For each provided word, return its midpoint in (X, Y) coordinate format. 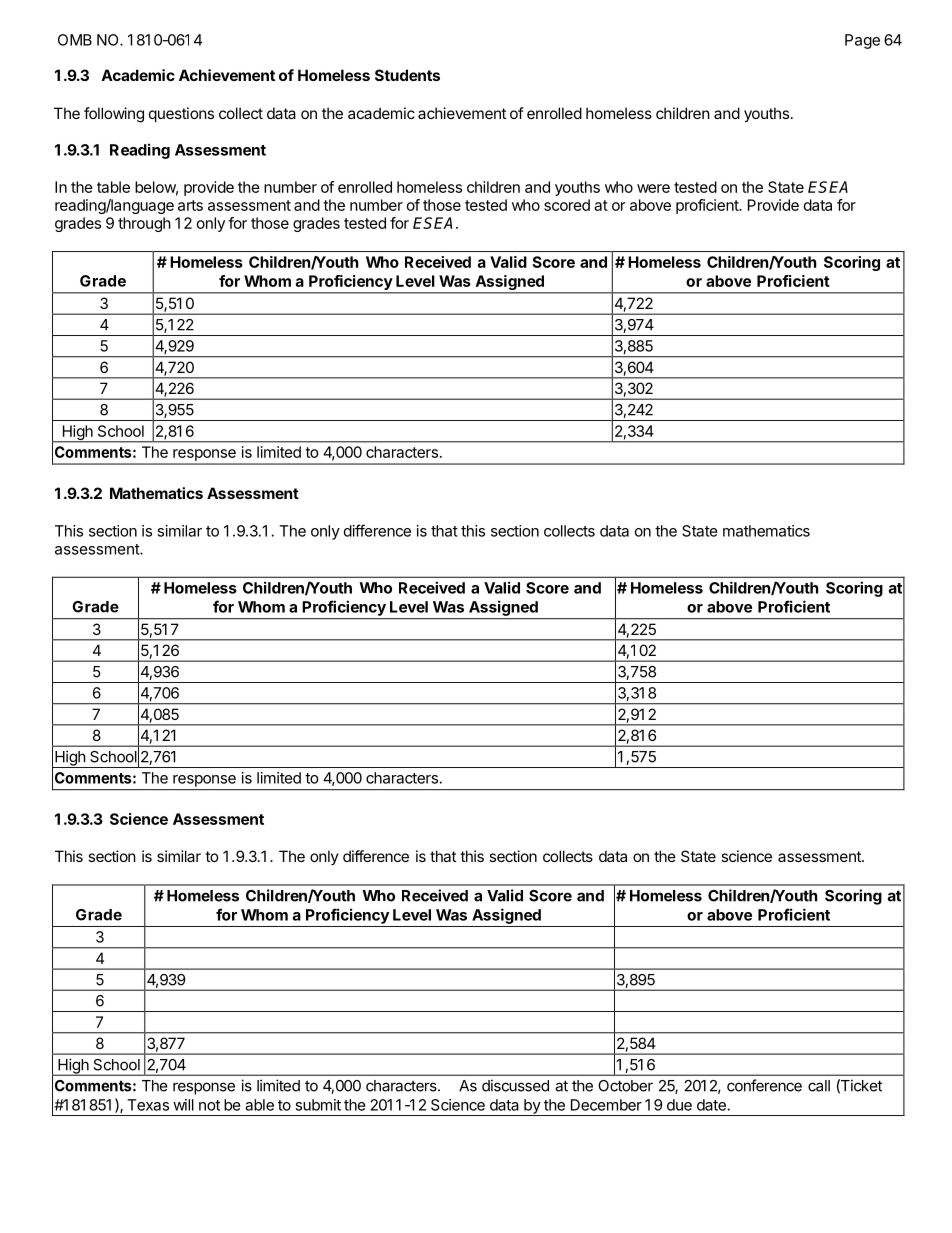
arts (190, 205)
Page (862, 41)
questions (181, 114)
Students (407, 75)
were (653, 188)
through (144, 224)
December (606, 1105)
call (819, 1086)
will (183, 1105)
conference (764, 1085)
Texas (148, 1105)
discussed (515, 1085)
